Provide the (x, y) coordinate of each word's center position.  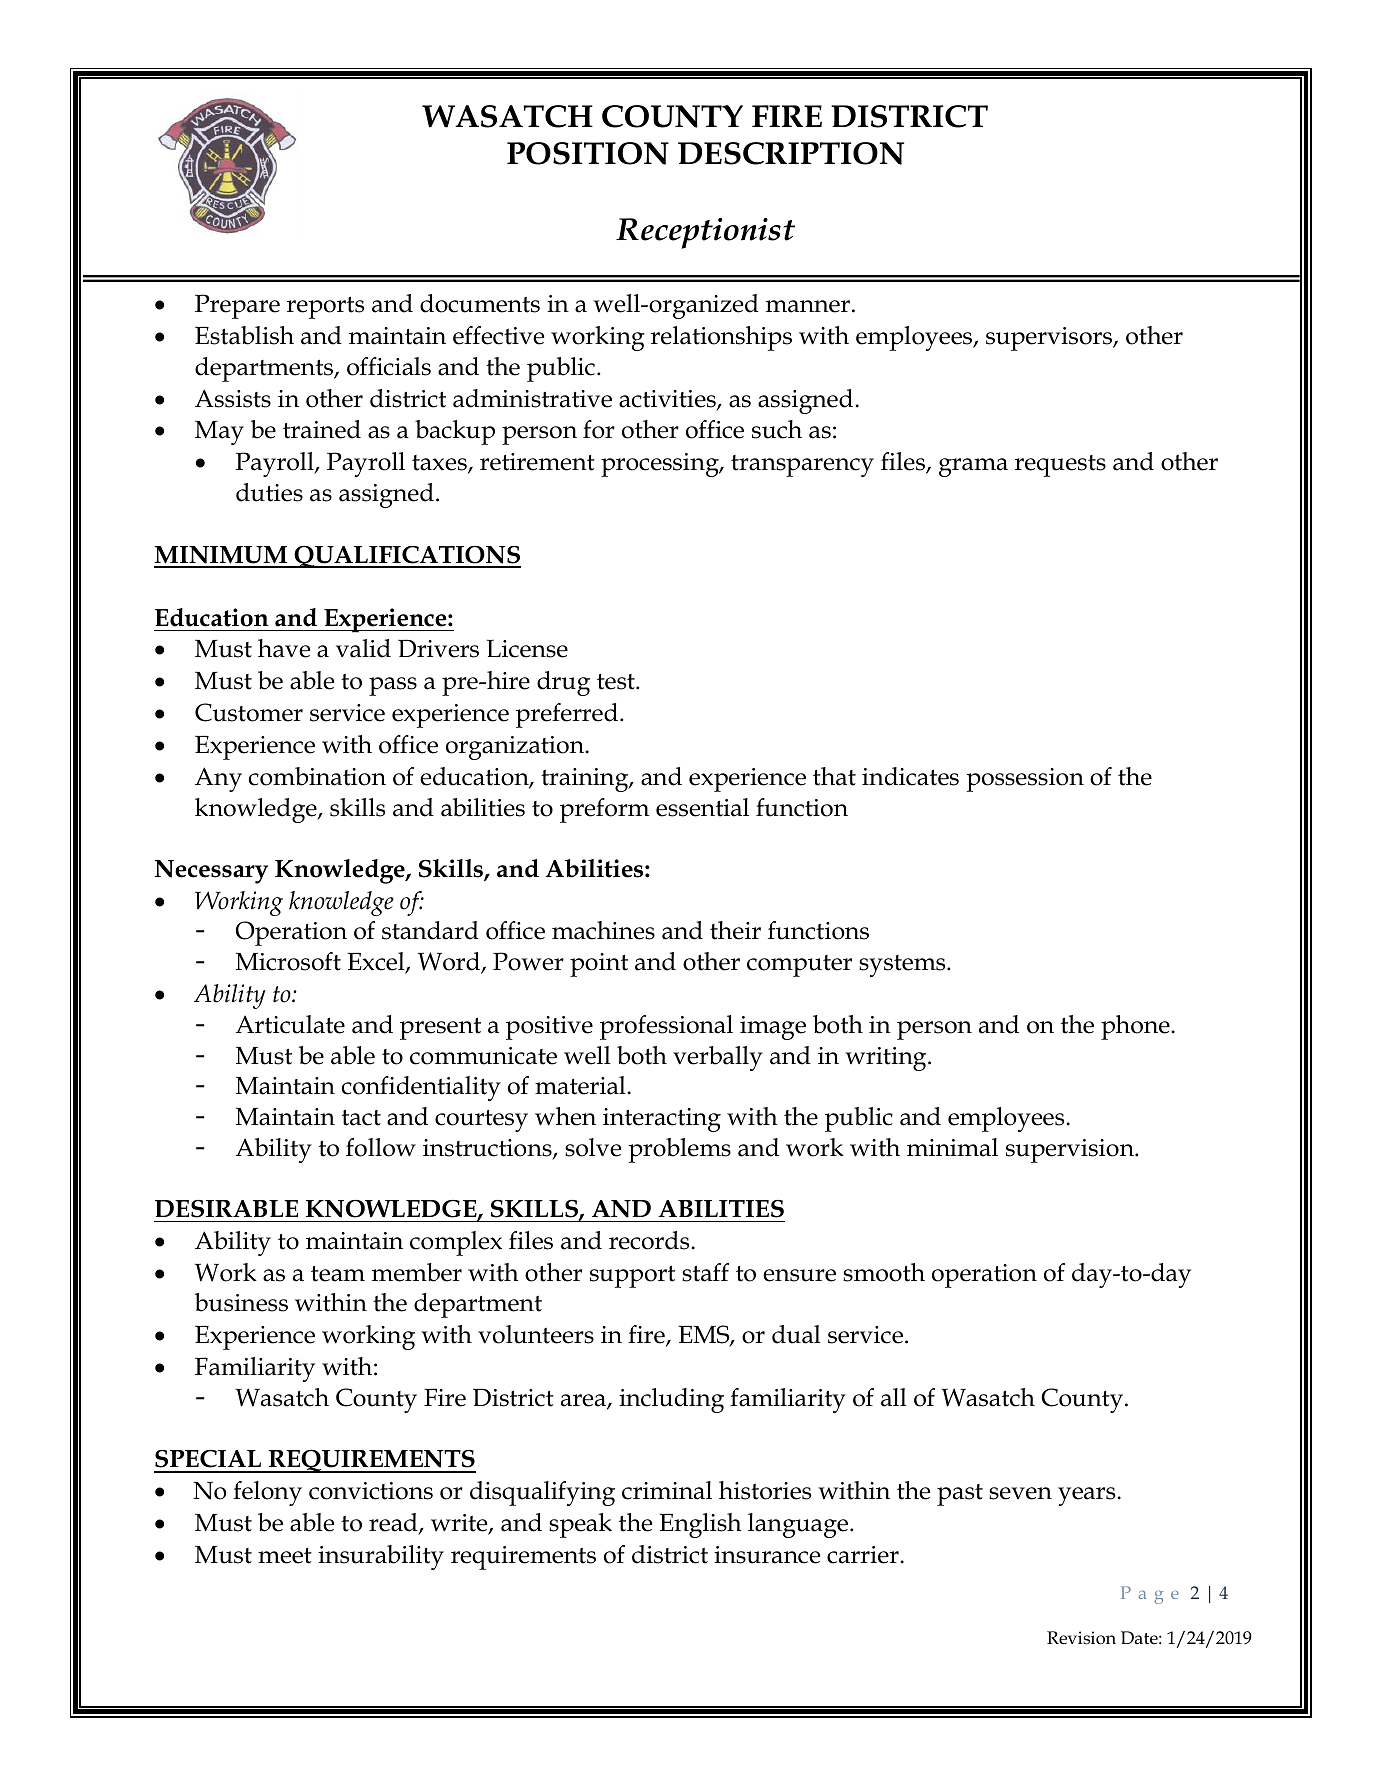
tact (361, 1117)
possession (1025, 780)
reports (325, 307)
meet (285, 1556)
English (700, 1525)
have (284, 648)
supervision (1071, 1151)
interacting (662, 1120)
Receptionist (705, 233)
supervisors (1050, 339)
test (617, 682)
